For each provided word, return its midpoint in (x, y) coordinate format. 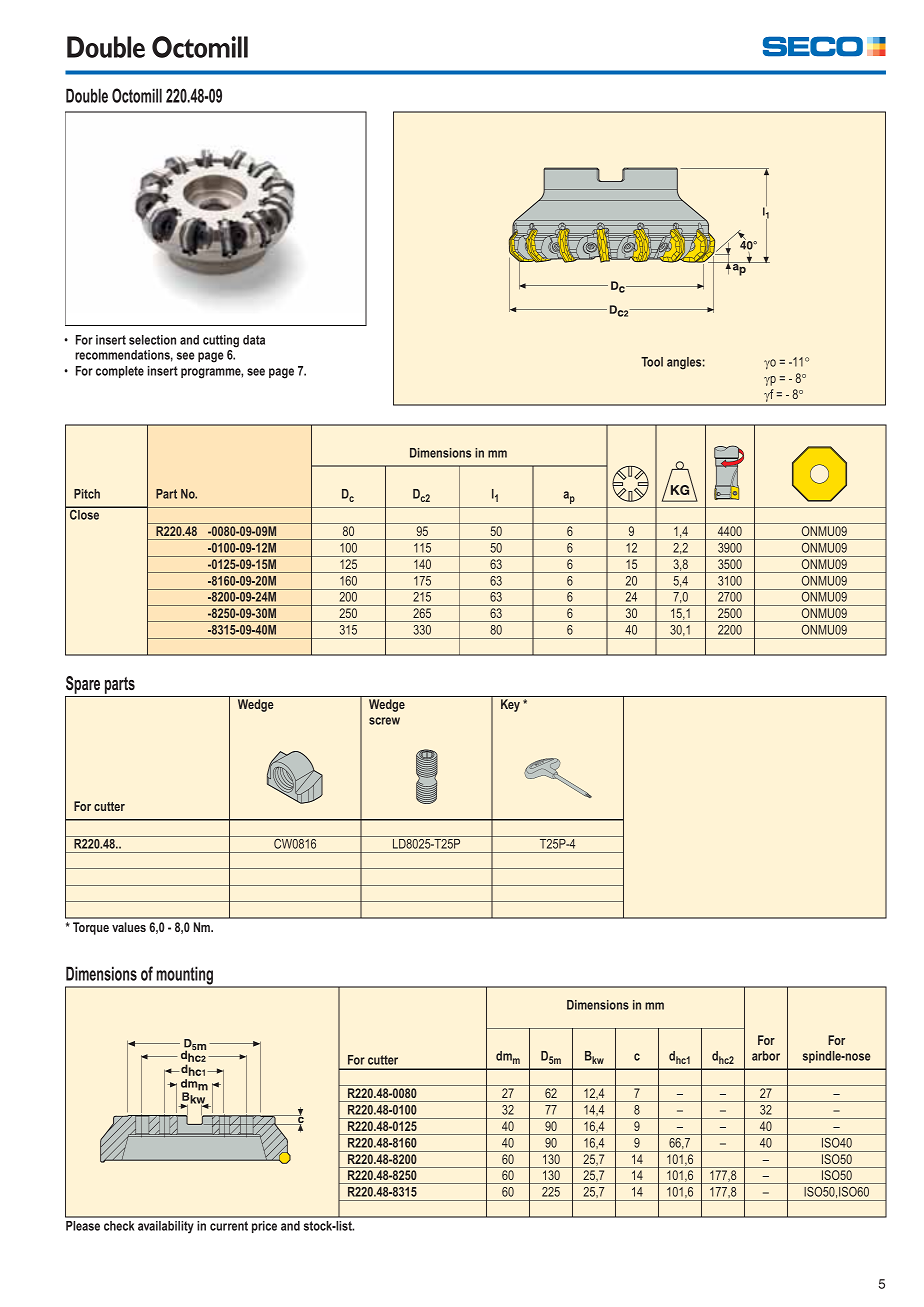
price (264, 1227)
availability (166, 1227)
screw (384, 721)
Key (510, 705)
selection (152, 340)
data (254, 340)
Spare (83, 685)
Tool (652, 362)
